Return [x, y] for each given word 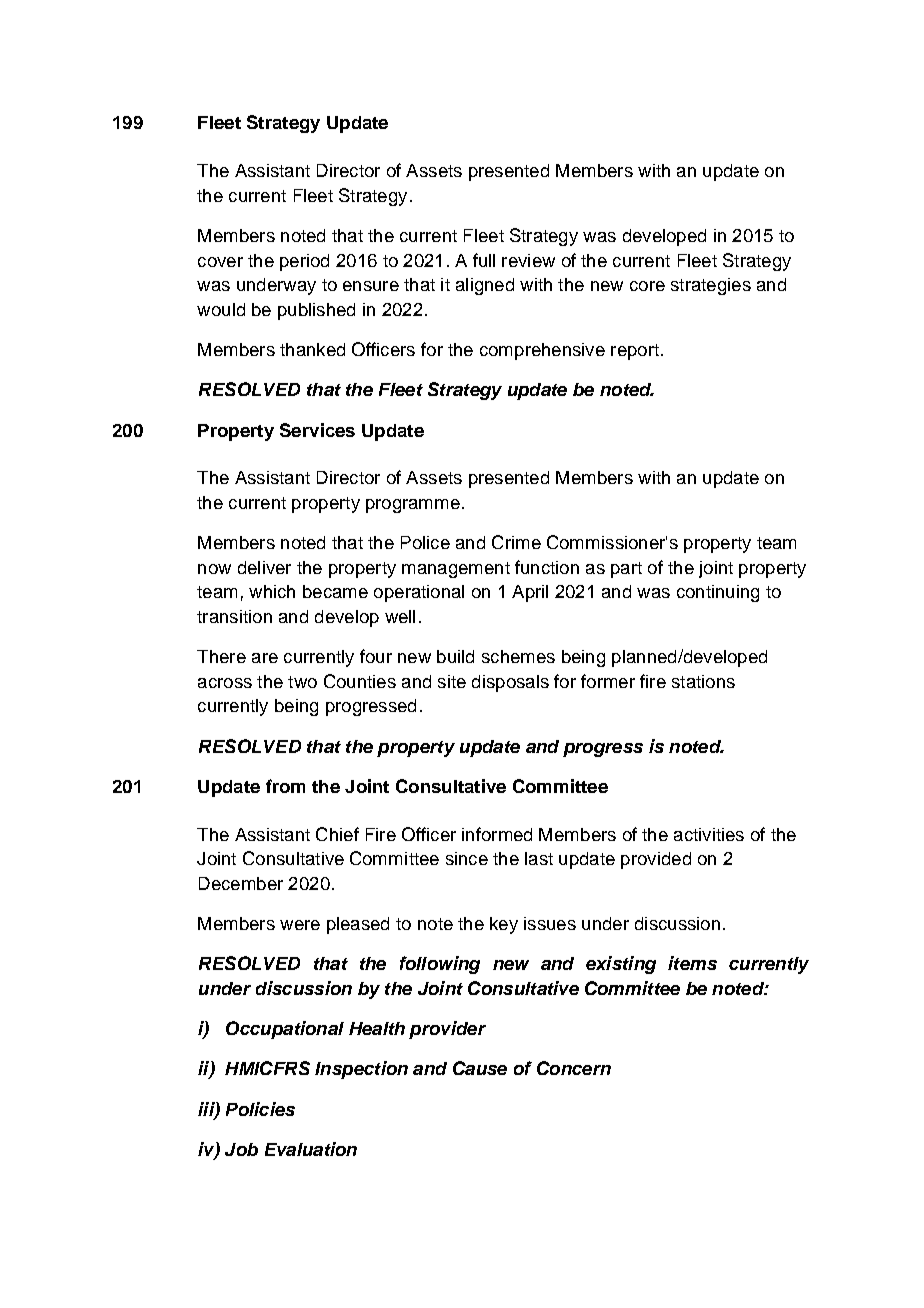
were [300, 925]
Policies [260, 1109]
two [302, 682]
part [626, 570]
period [304, 262]
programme [413, 506]
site [452, 681]
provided [656, 860]
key [504, 925]
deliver [264, 567]
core [647, 286]
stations [703, 681]
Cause [480, 1068]
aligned [485, 286]
